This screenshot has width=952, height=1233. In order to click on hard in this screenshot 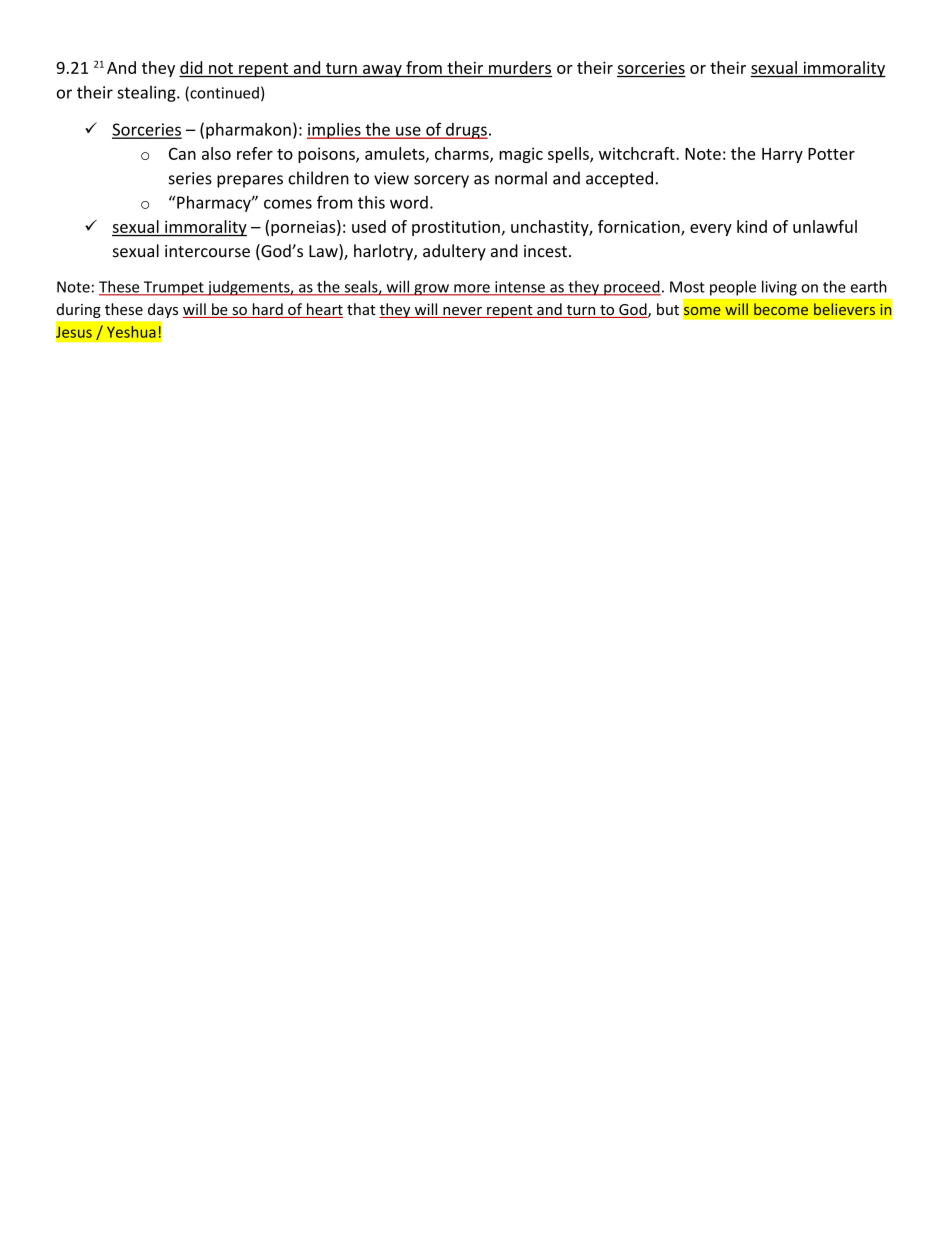, I will do `click(267, 310)`.
